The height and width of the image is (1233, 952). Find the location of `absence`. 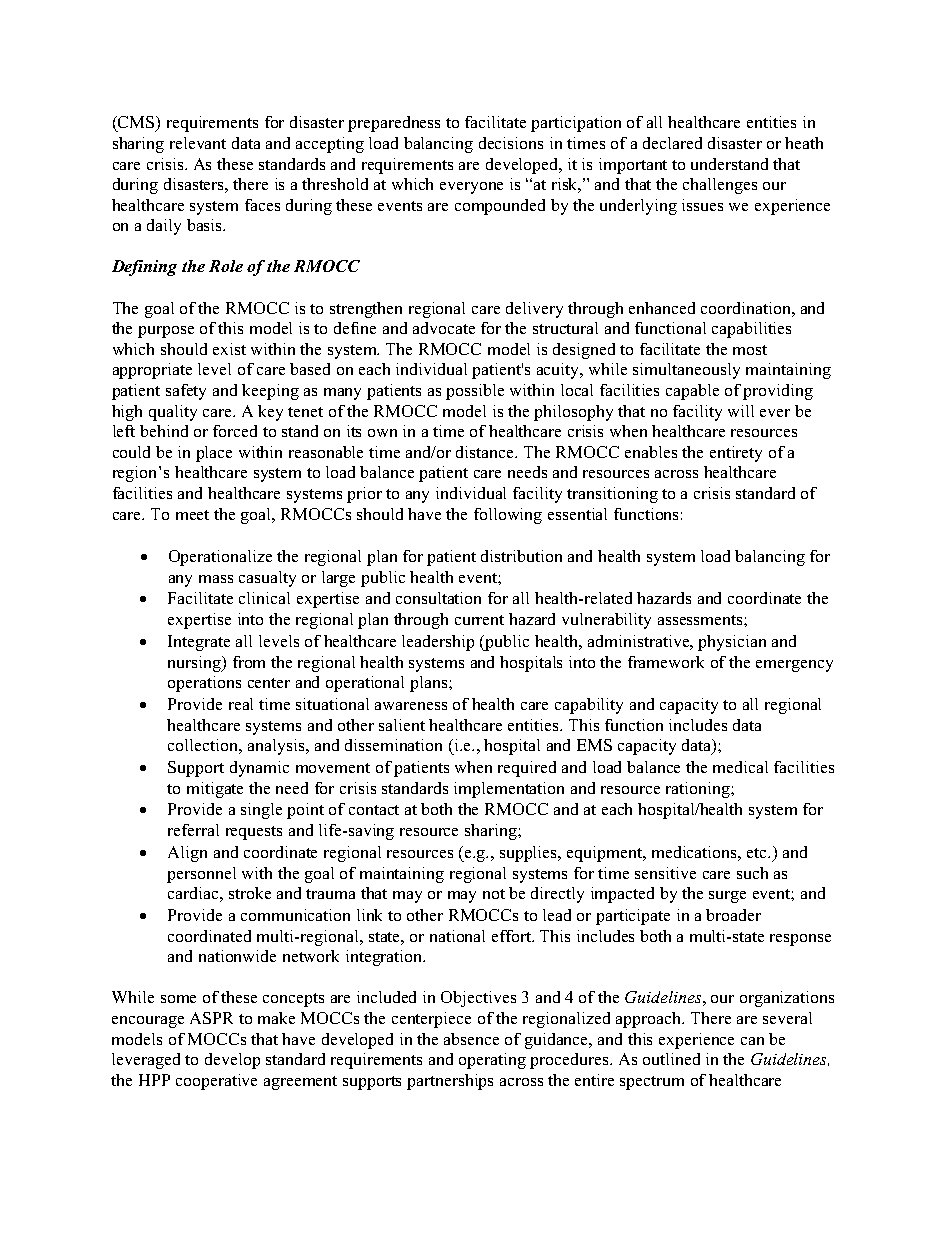

absence is located at coordinates (471, 1039).
